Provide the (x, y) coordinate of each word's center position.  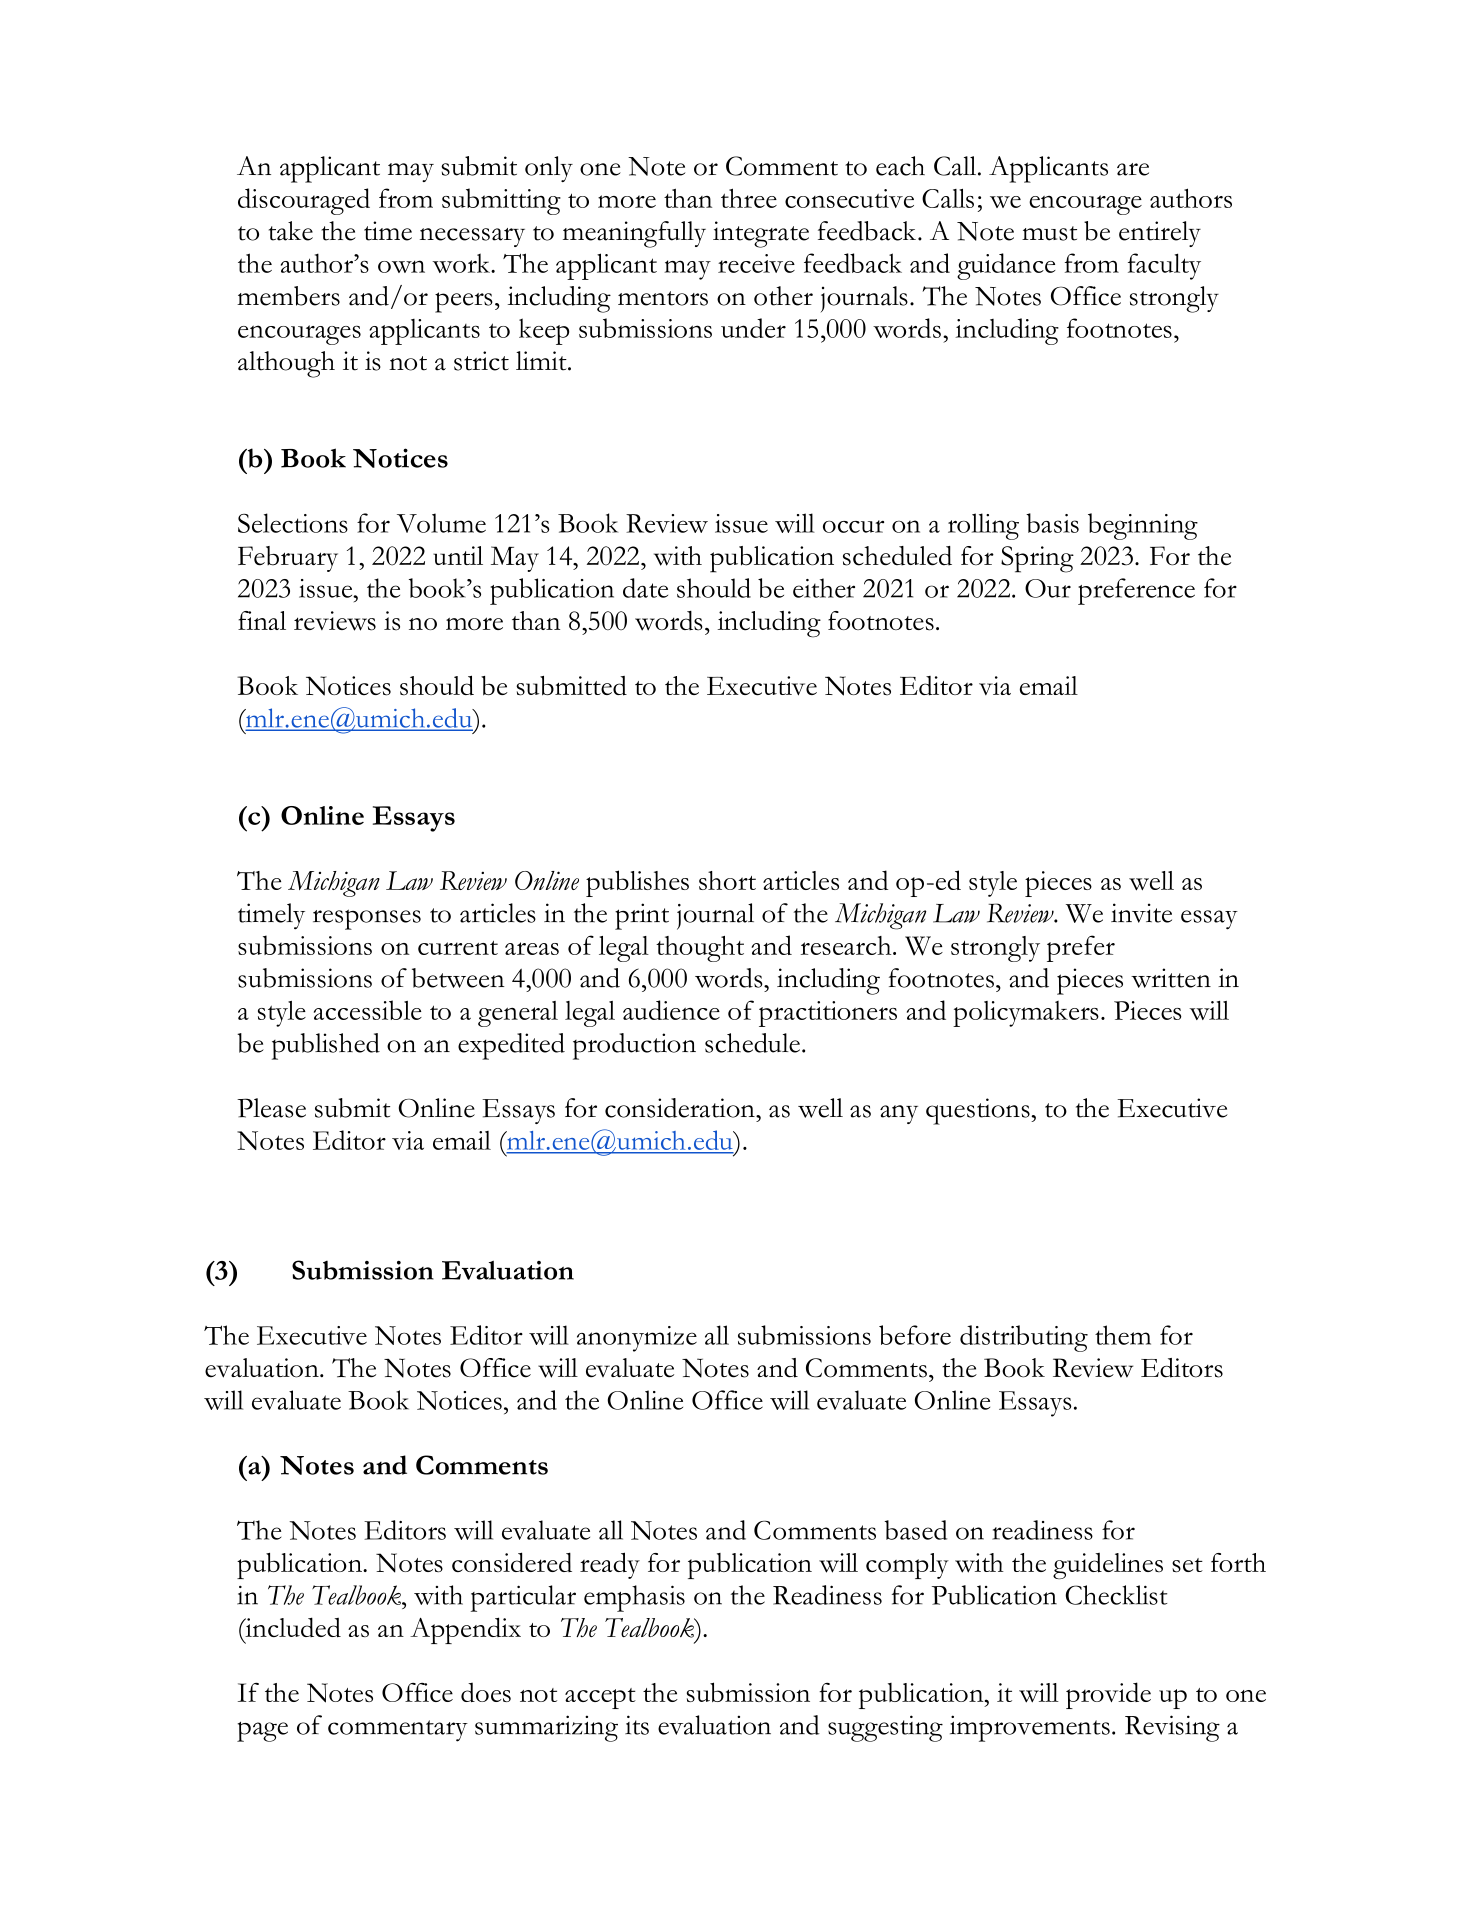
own (401, 266)
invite (1141, 913)
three (749, 198)
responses (367, 919)
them (1123, 1335)
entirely (1160, 234)
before (915, 1335)
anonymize (637, 1339)
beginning (1143, 526)
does (486, 1692)
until (458, 555)
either (824, 588)
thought (700, 949)
